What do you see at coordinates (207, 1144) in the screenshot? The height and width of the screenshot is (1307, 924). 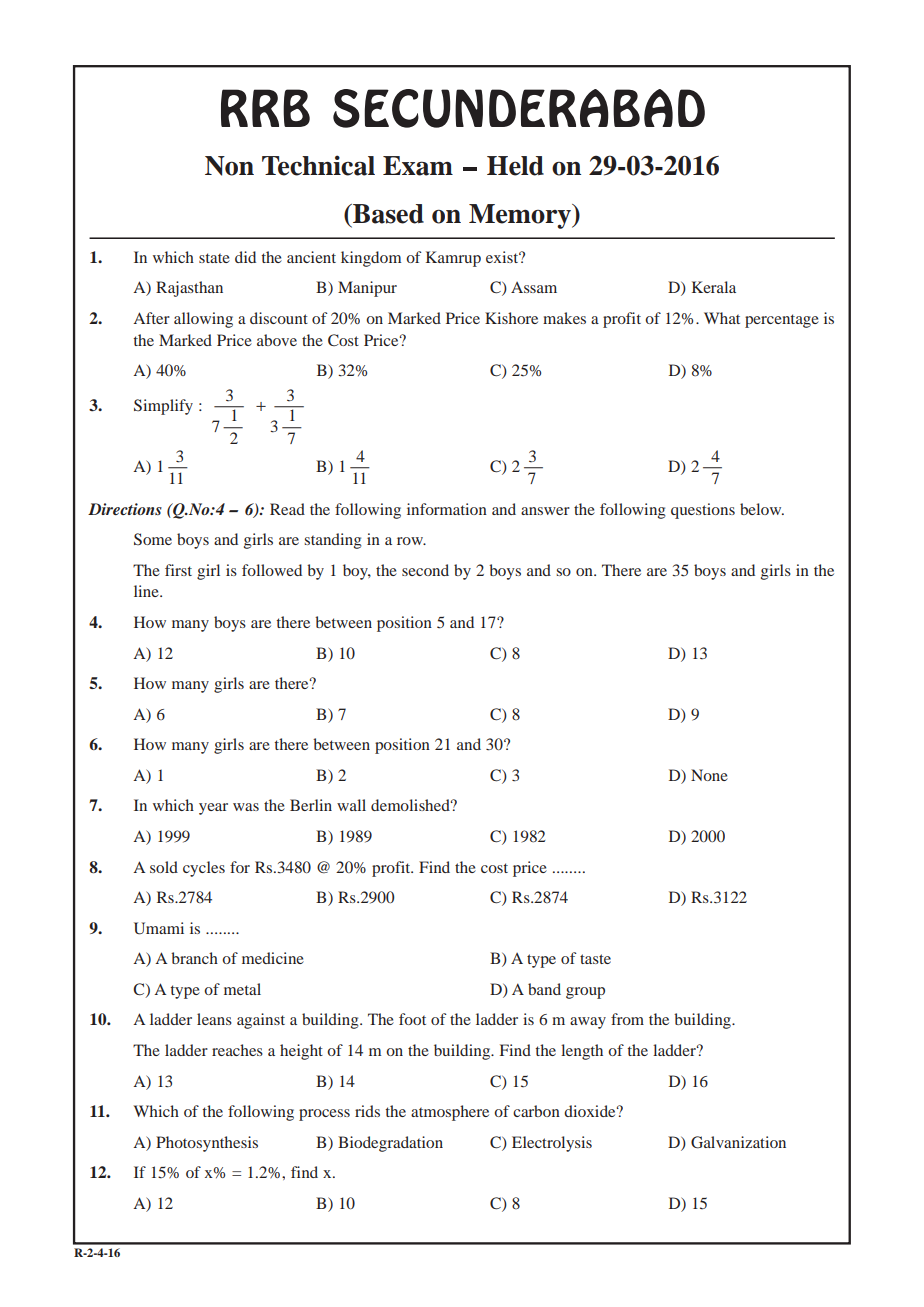 I see `Photosynthesis` at bounding box center [207, 1144].
